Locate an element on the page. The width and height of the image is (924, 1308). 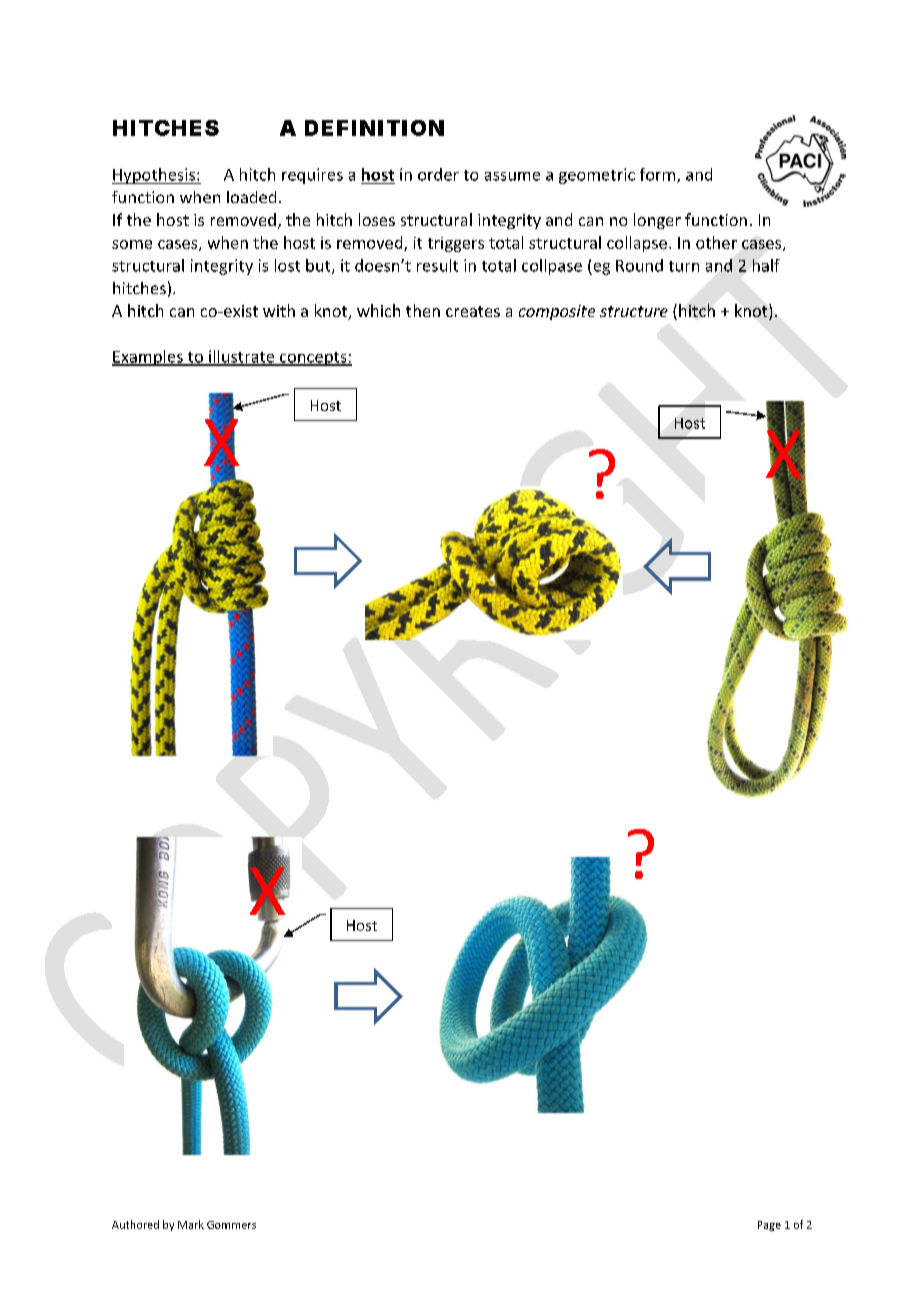
form is located at coordinates (659, 175).
